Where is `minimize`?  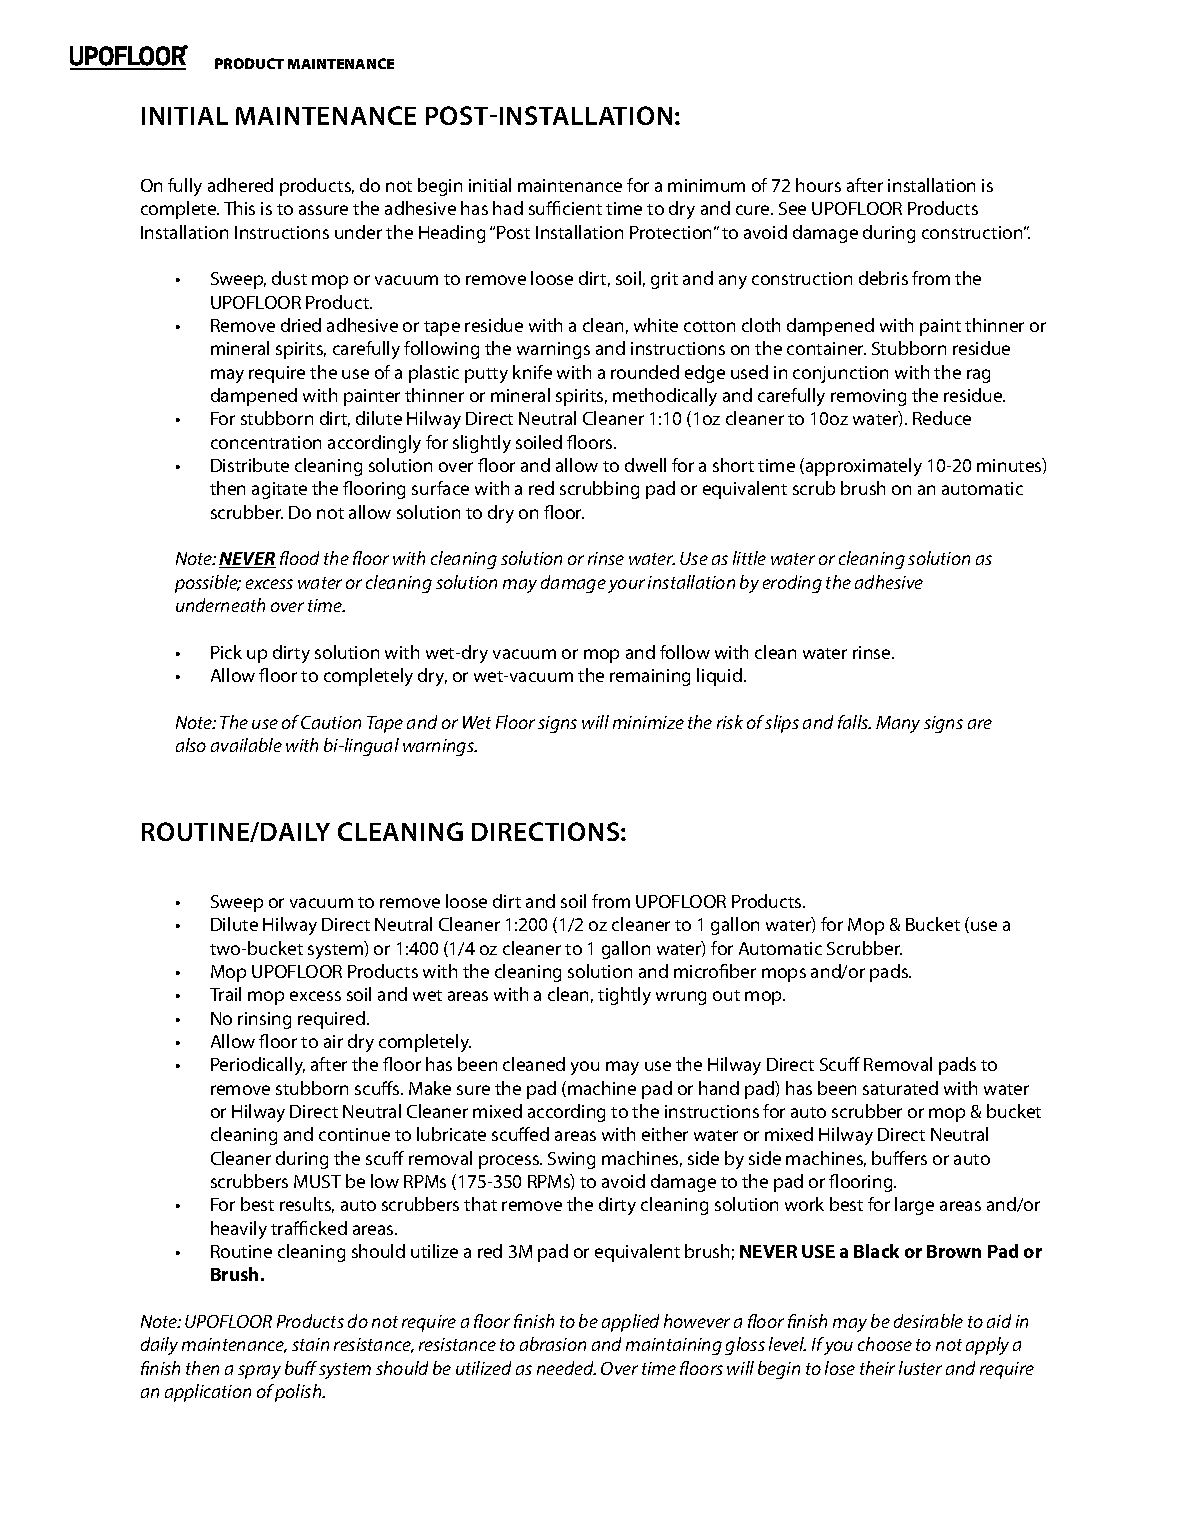
minimize is located at coordinates (648, 722).
